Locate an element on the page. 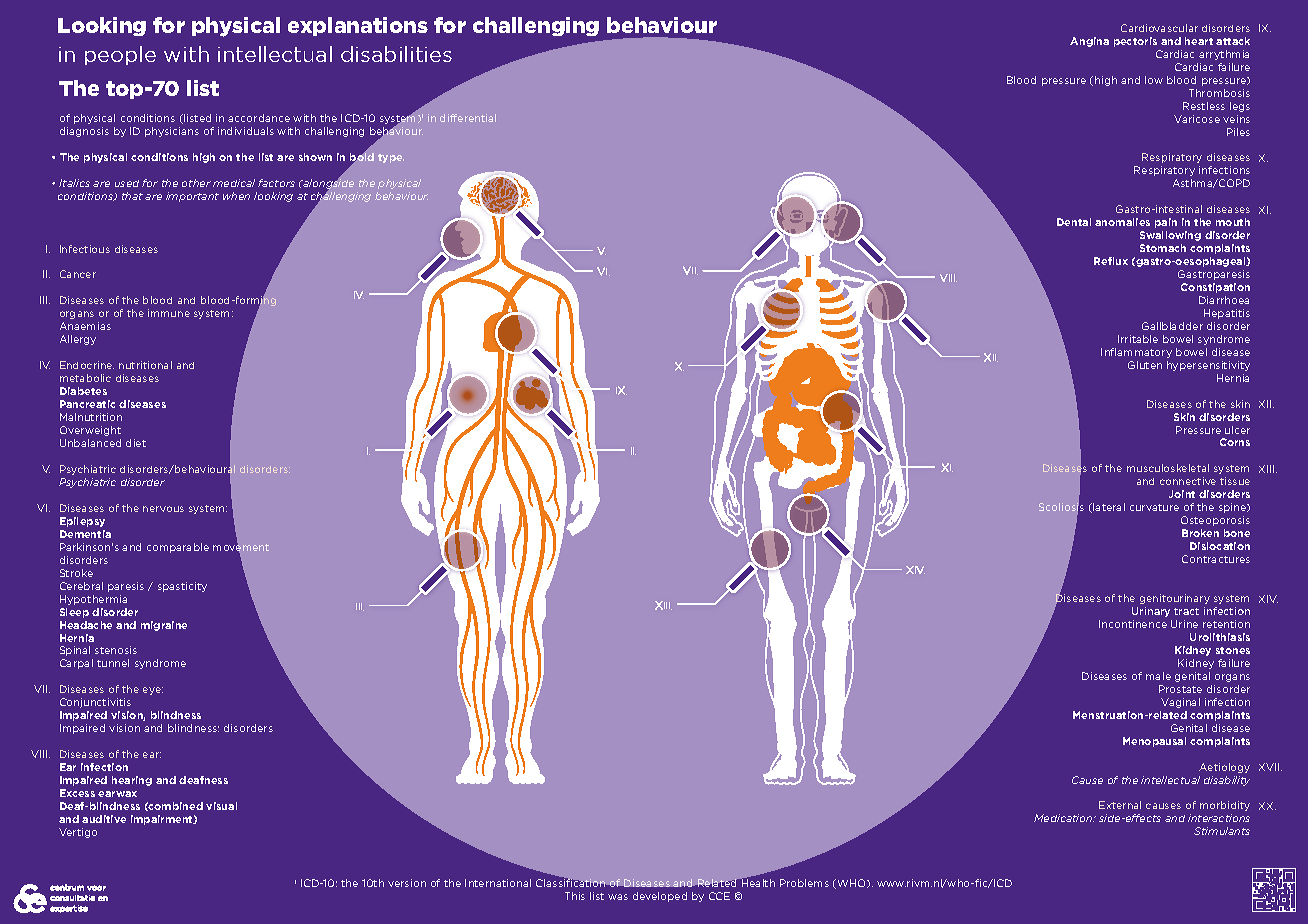  Irritable is located at coordinates (1138, 339).
